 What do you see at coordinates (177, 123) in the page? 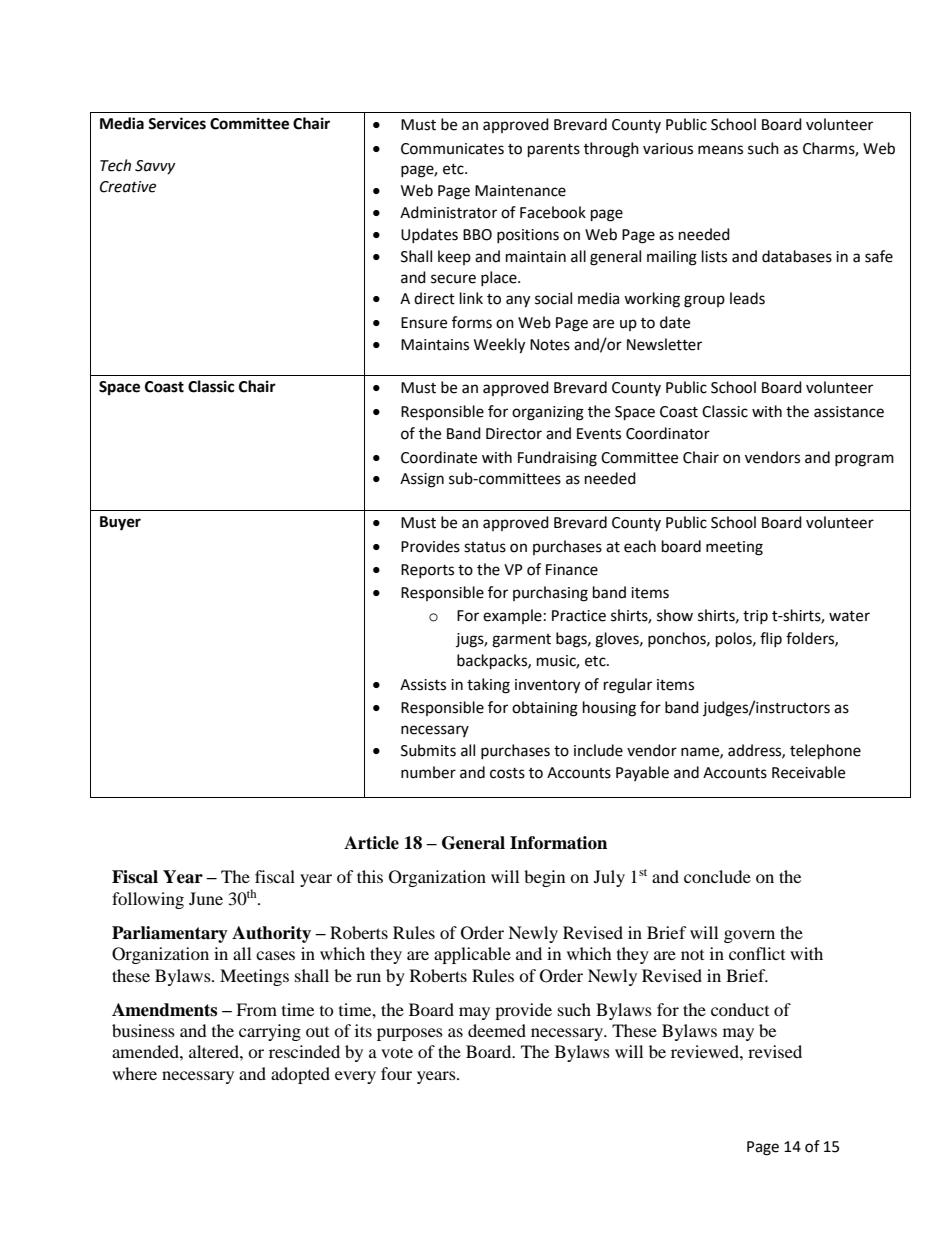
I see `Services` at bounding box center [177, 123].
